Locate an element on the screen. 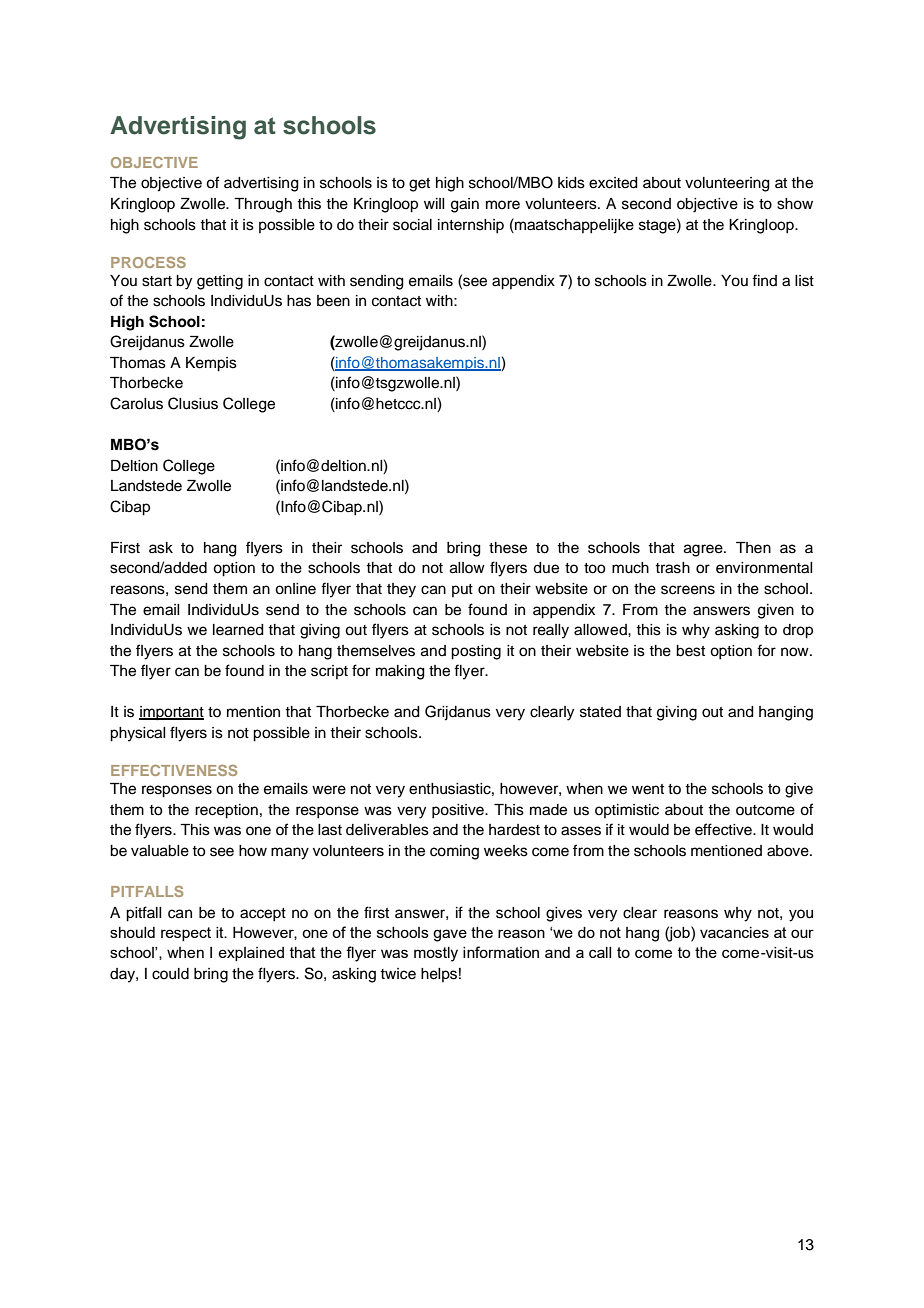 The height and width of the screenshot is (1308, 924). these is located at coordinates (508, 548).
